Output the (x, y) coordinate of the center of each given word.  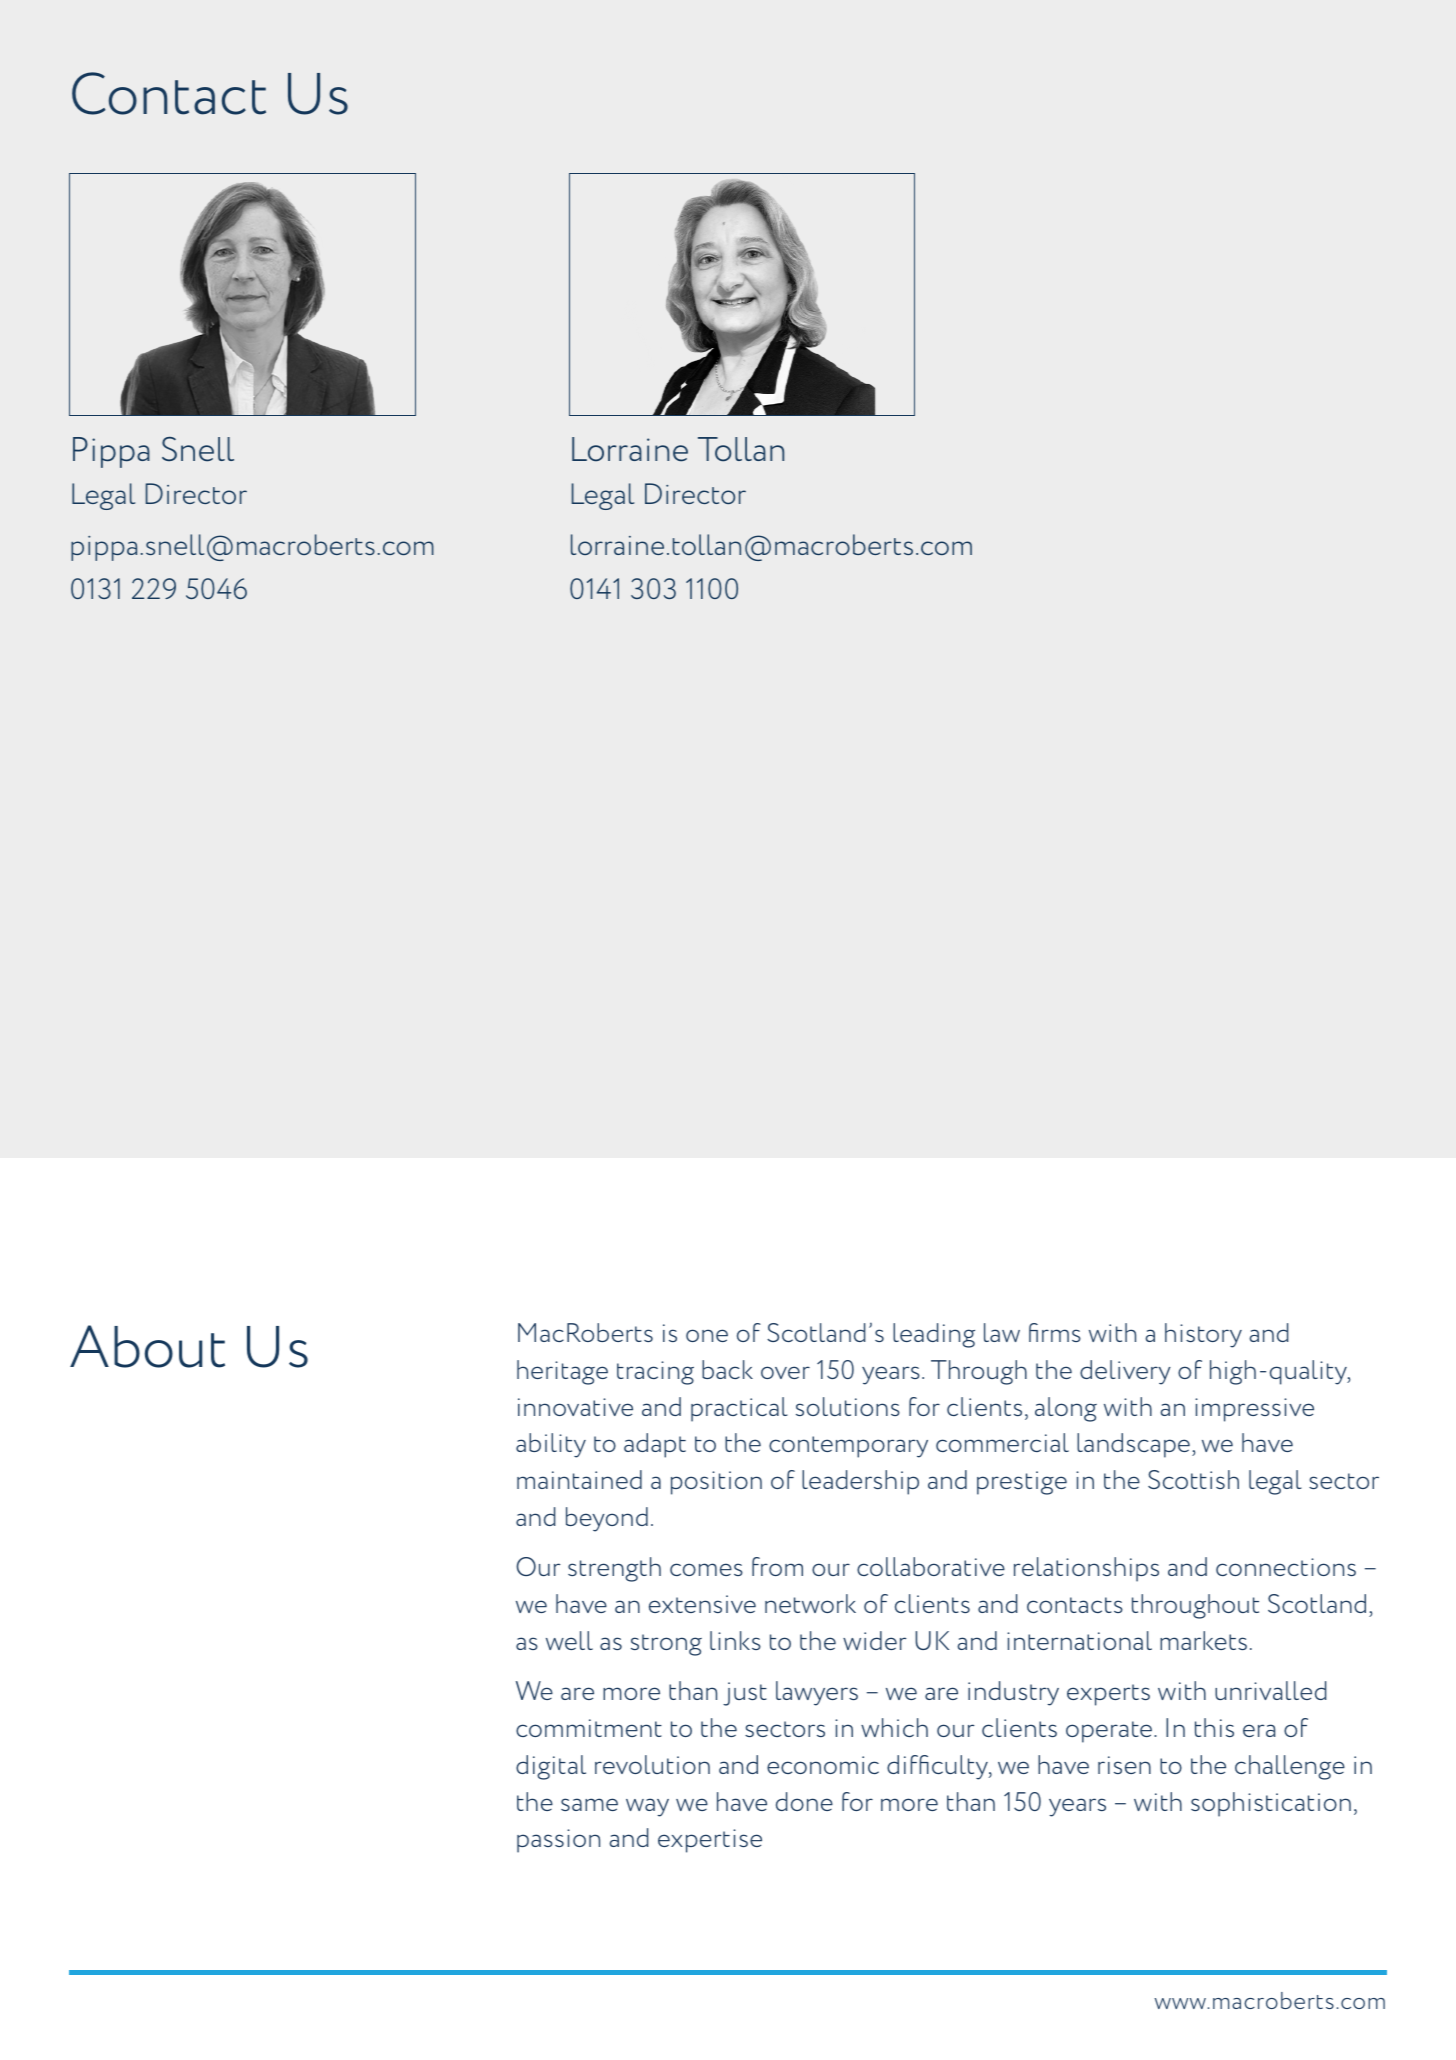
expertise (710, 1841)
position (716, 1483)
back (727, 1369)
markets (1203, 1640)
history (1203, 1335)
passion (558, 1841)
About (147, 1346)
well (569, 1640)
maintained (579, 1479)
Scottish (1193, 1479)
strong (666, 1645)
